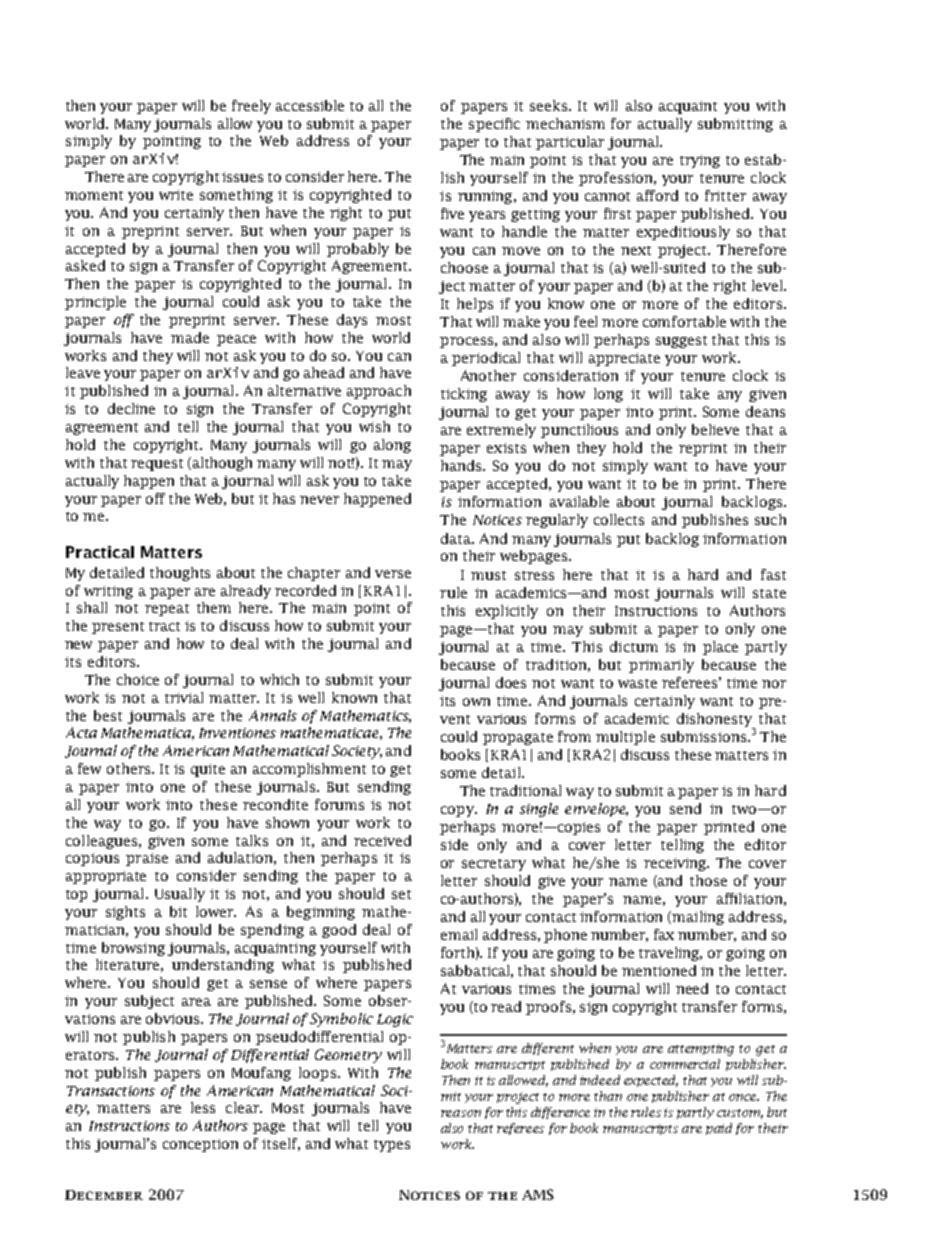  Describe the element at coordinates (104, 1195) in the screenshot. I see `December` at that location.
